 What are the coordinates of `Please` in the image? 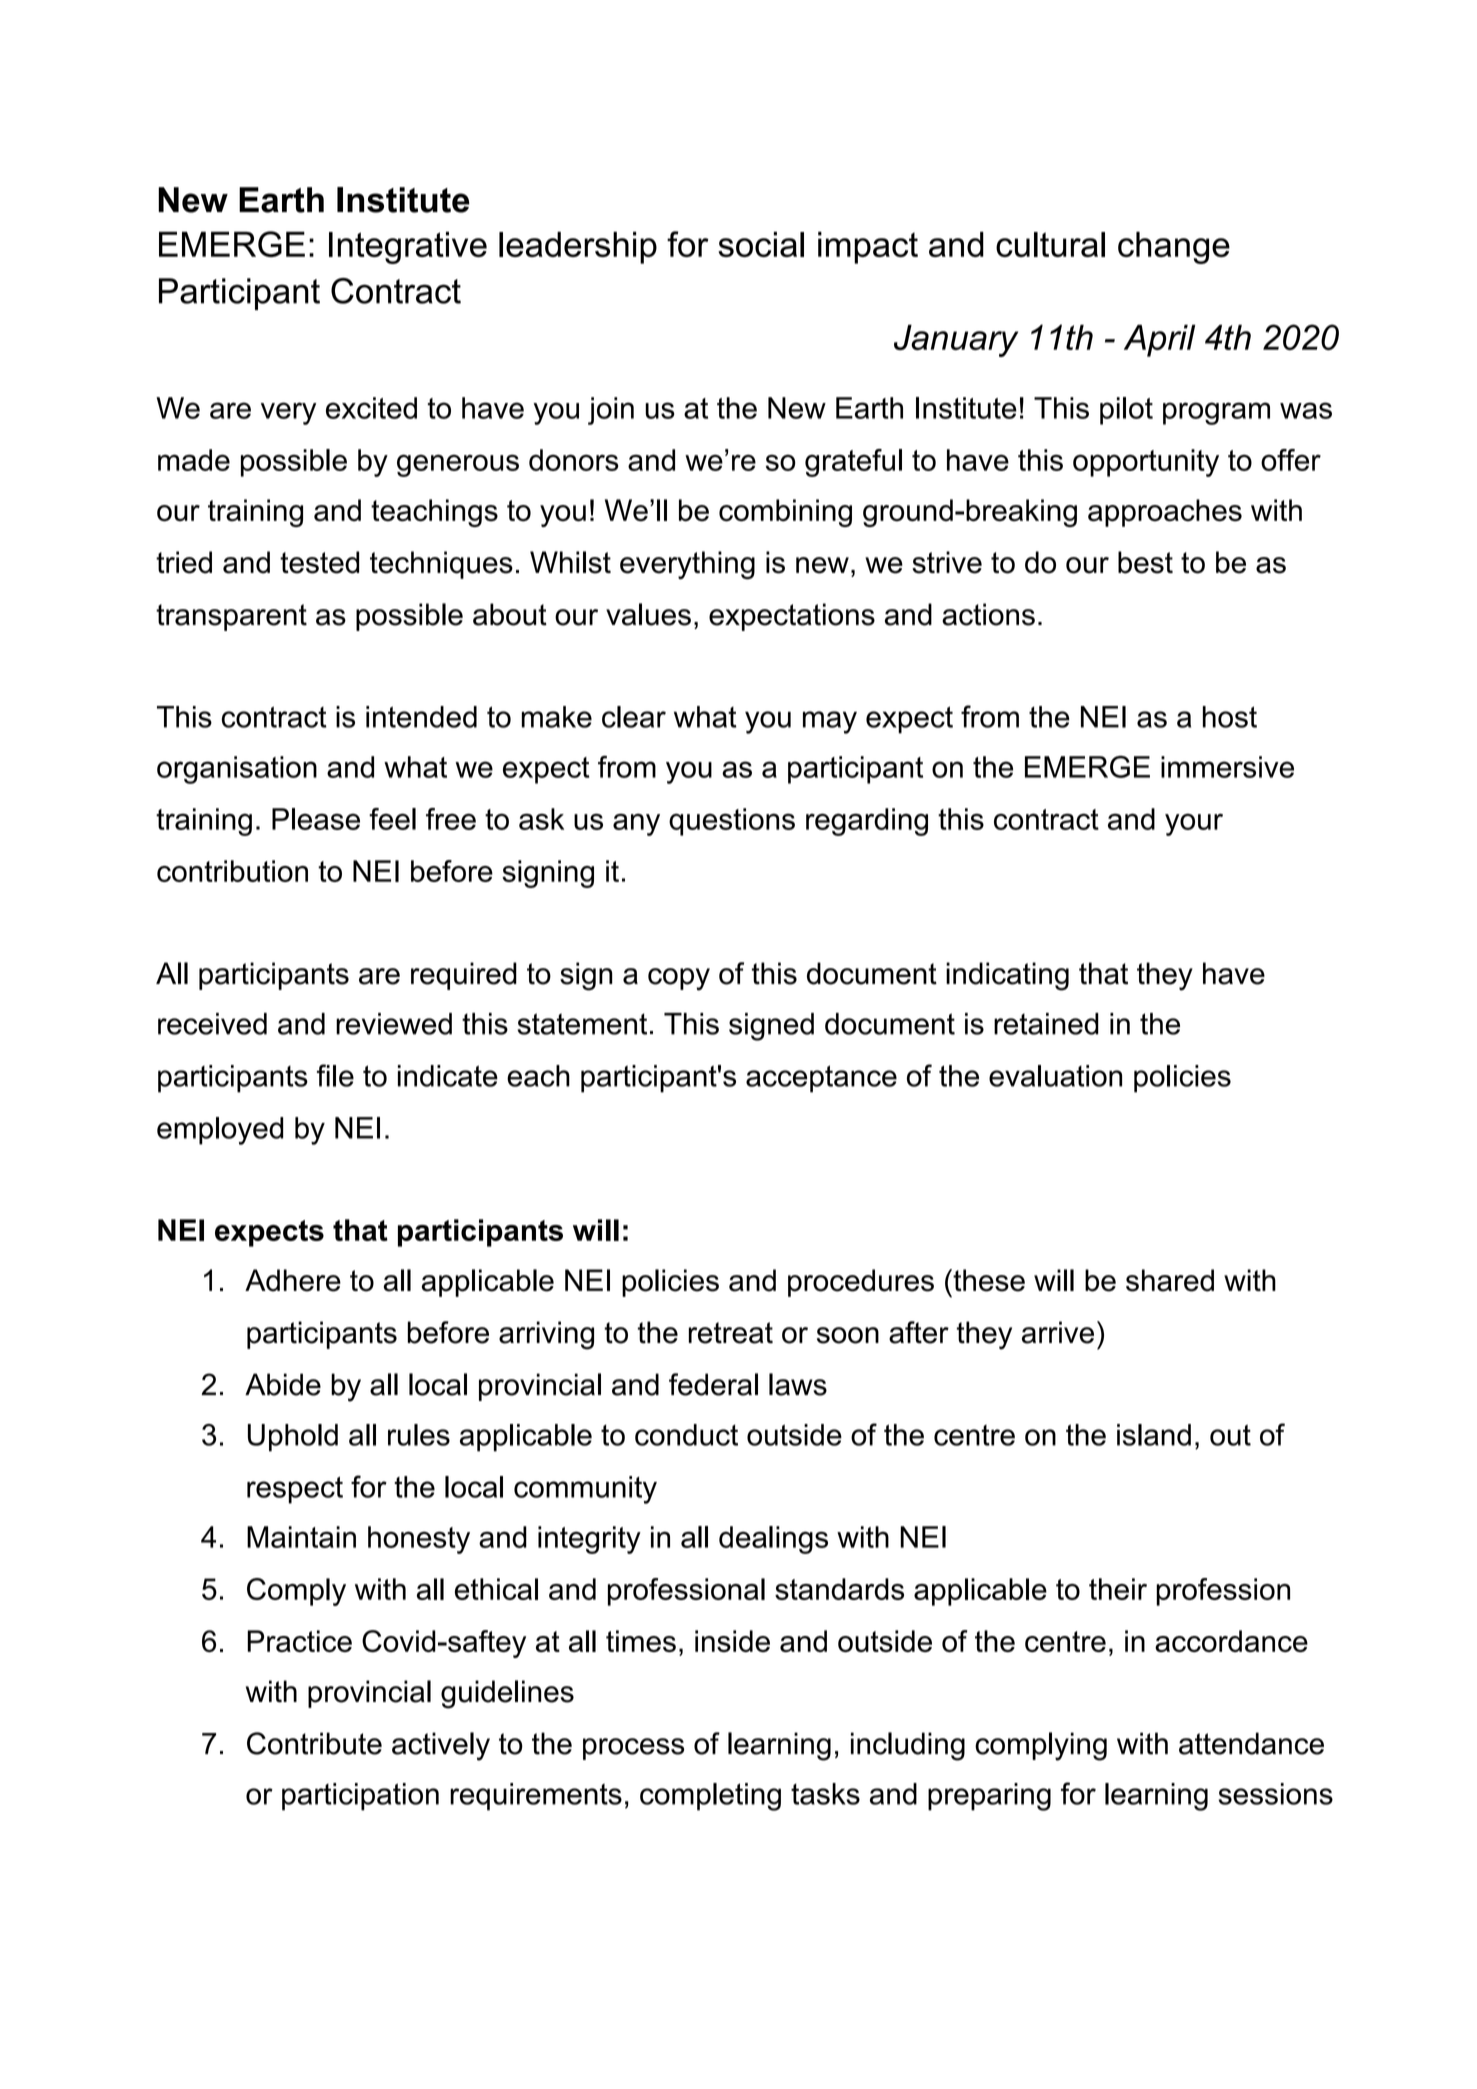 It's located at (316, 819).
